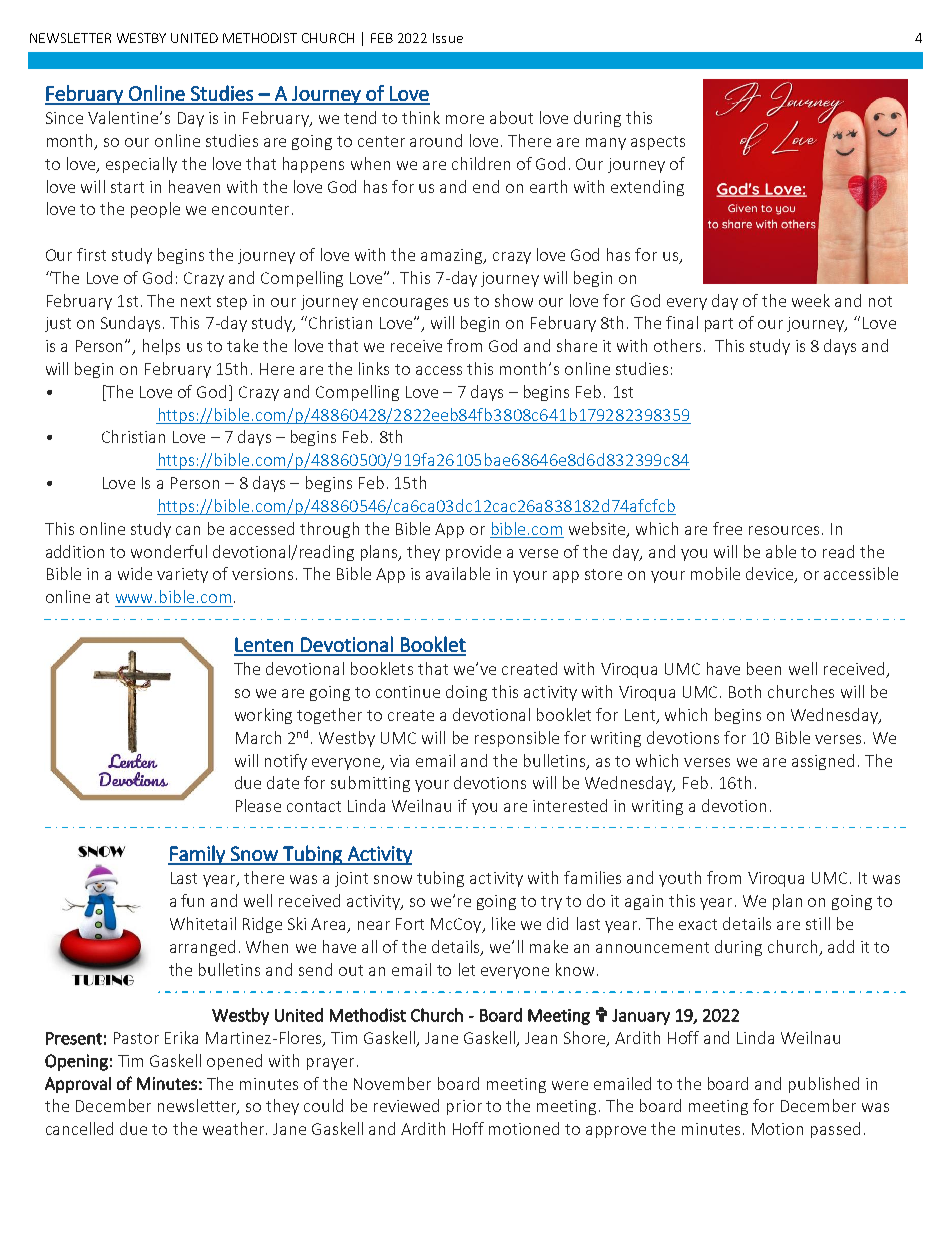 Image resolution: width=952 pixels, height=1233 pixels. What do you see at coordinates (464, 1107) in the document?
I see `prior` at bounding box center [464, 1107].
